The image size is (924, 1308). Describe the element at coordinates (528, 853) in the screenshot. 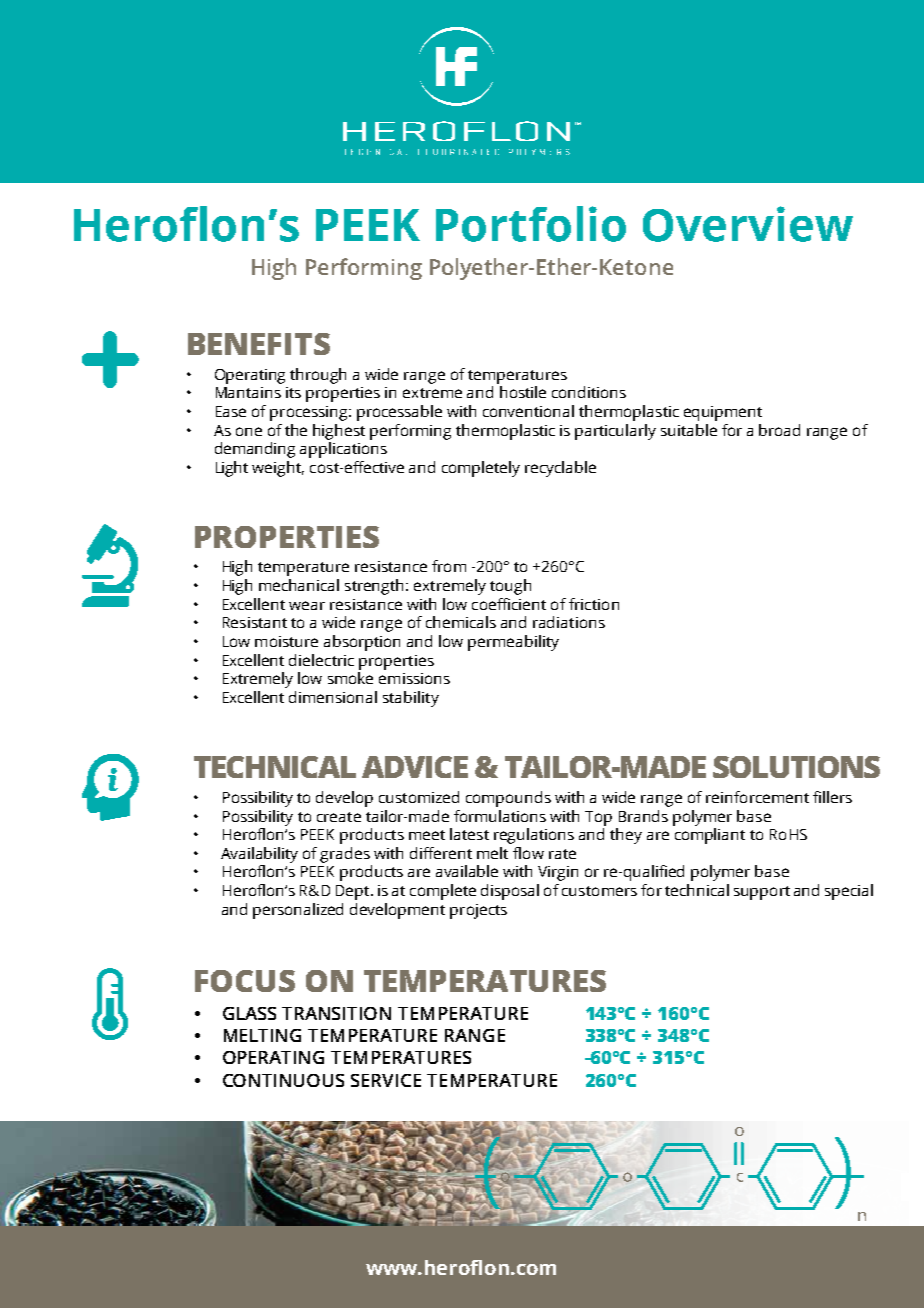

I see `flow` at that location.
